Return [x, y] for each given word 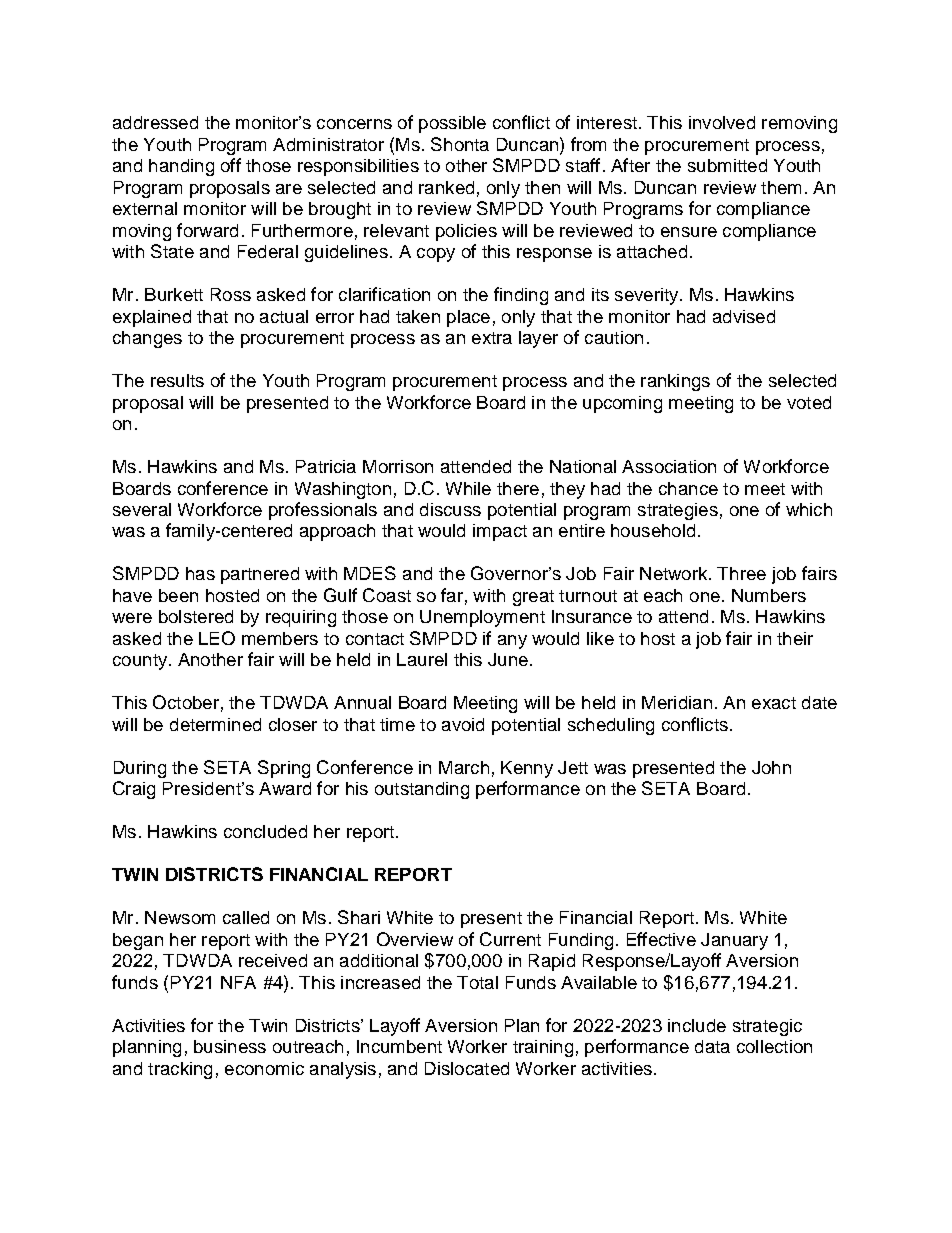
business [230, 1046]
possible [452, 124]
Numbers [769, 595]
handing [181, 167]
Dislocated [467, 1068]
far [452, 595]
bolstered [196, 616]
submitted [727, 165]
